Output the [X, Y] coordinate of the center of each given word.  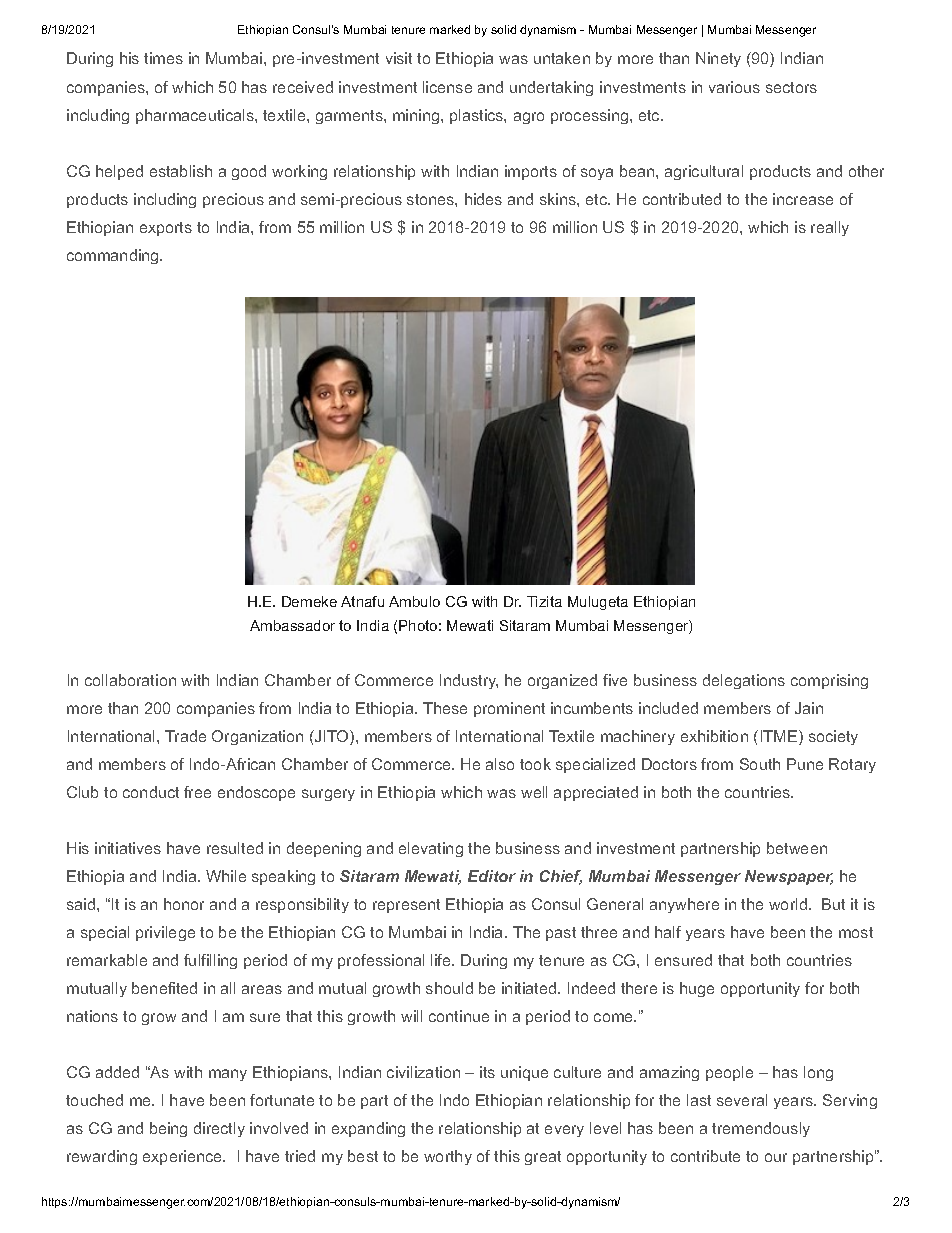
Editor [492, 876]
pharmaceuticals [196, 116]
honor [184, 904]
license [447, 87]
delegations [744, 681]
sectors [791, 87]
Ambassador [292, 625]
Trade [185, 736]
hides [483, 199]
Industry [469, 681]
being [168, 1129]
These [445, 708]
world [788, 904]
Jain [809, 708]
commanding [114, 256]
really [830, 228]
